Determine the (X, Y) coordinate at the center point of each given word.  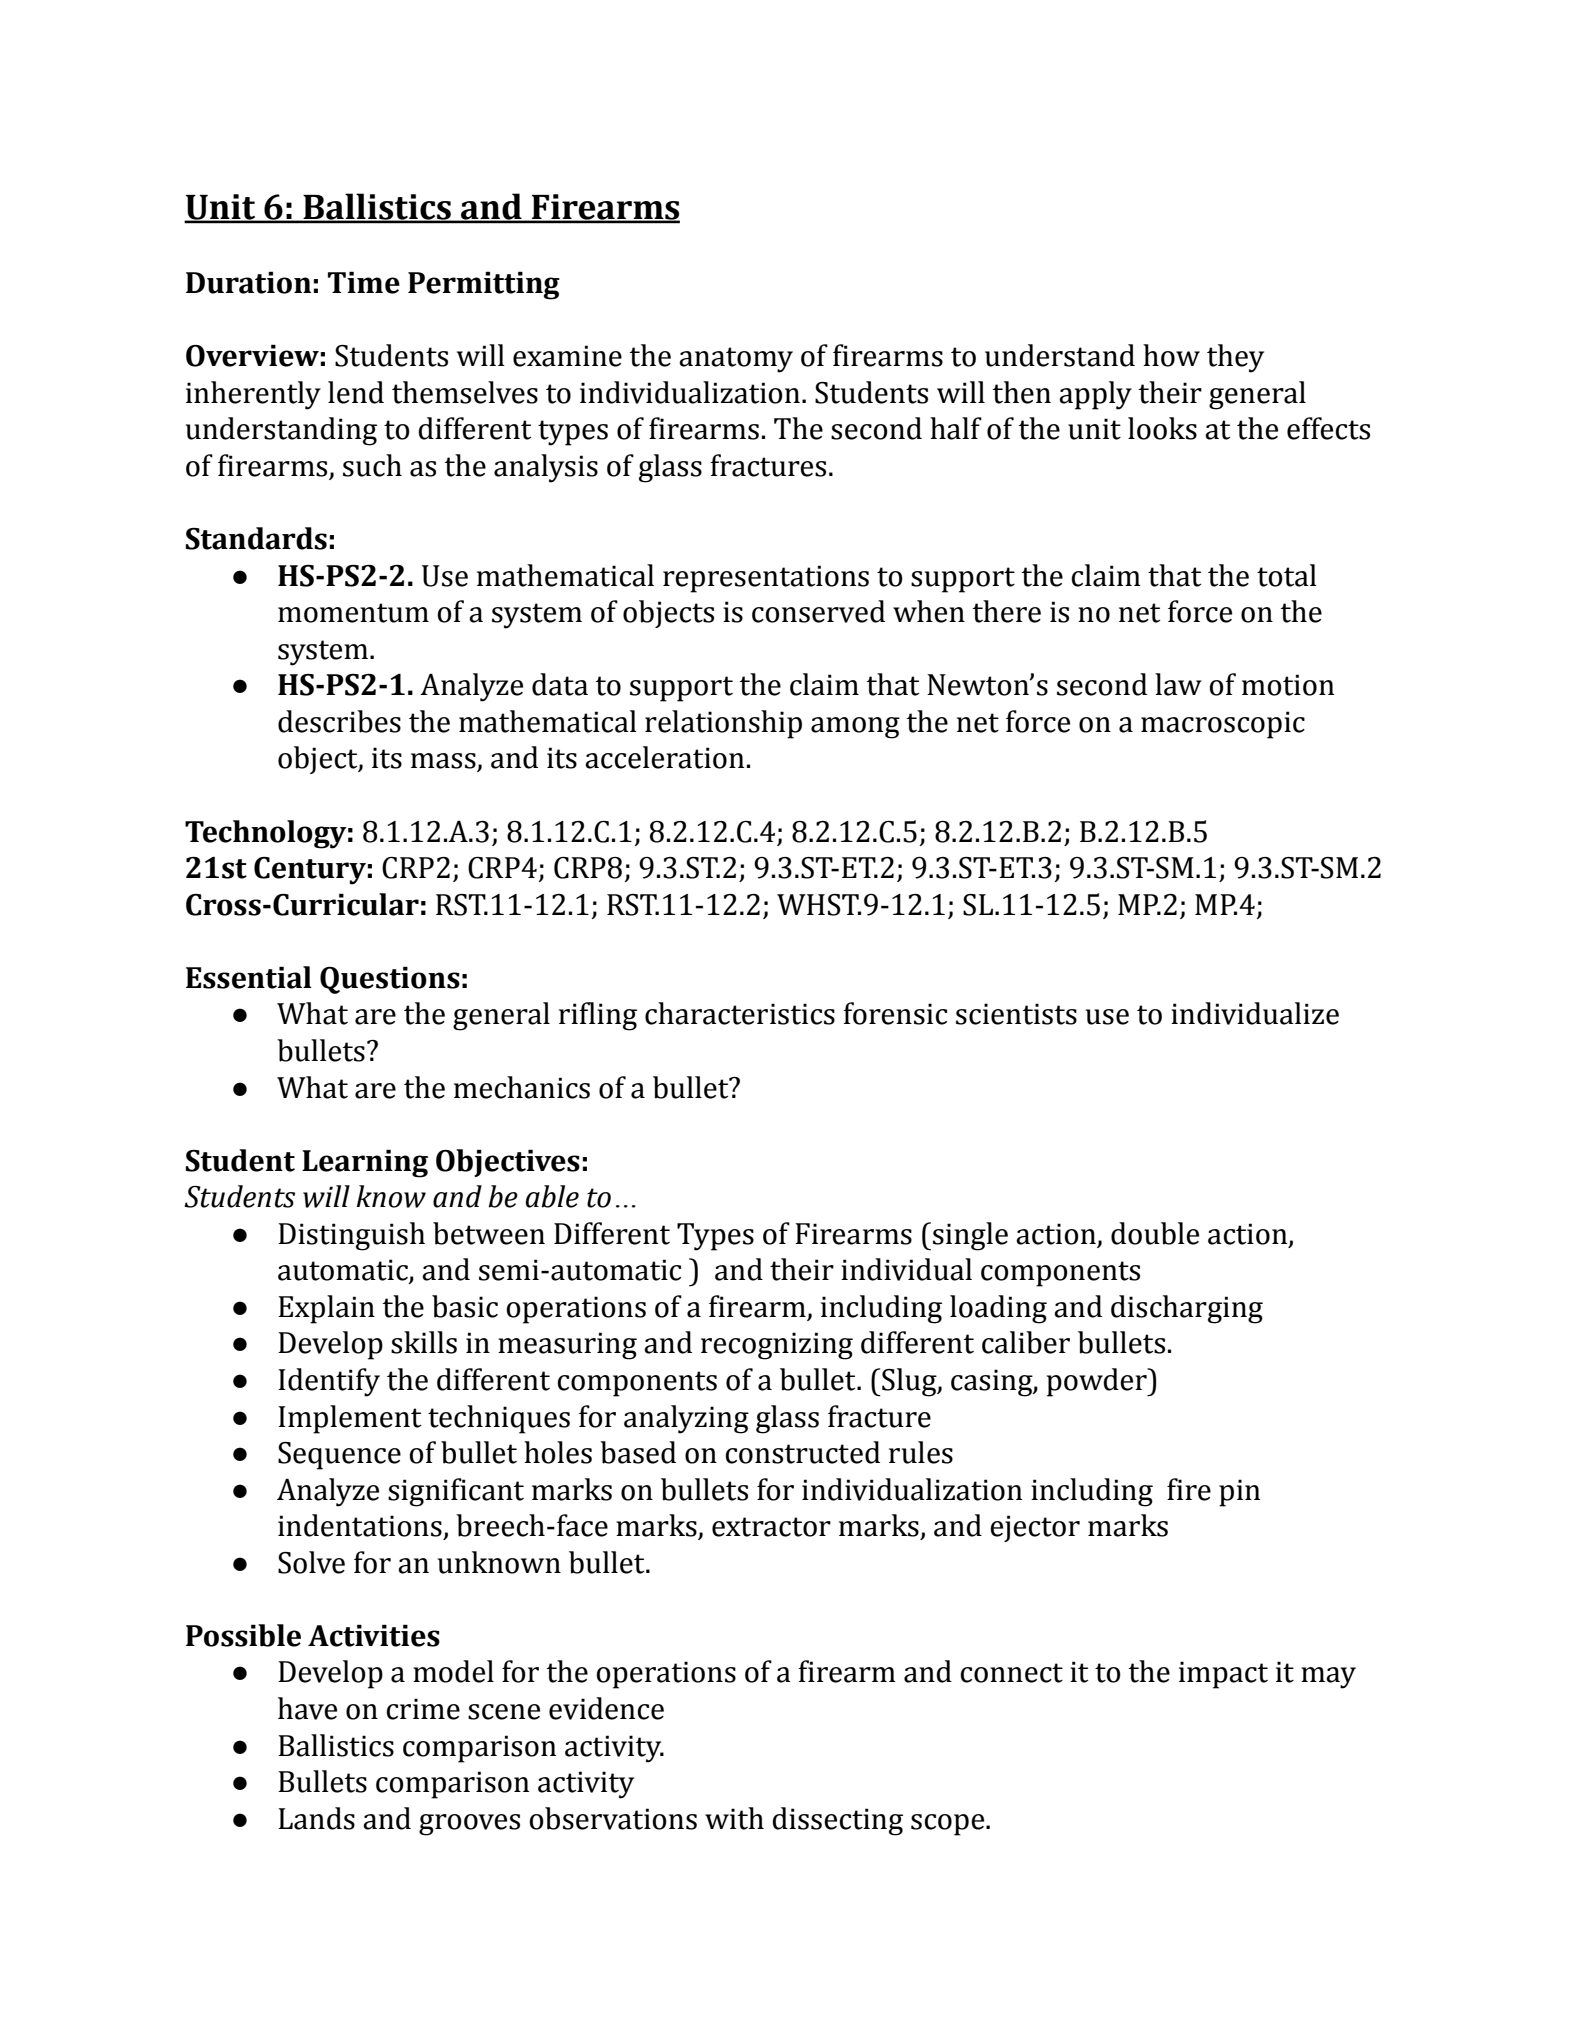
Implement (349, 1419)
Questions (390, 980)
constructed (802, 1452)
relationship (723, 724)
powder (1098, 1382)
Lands (316, 1818)
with (734, 1818)
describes (339, 721)
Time (364, 282)
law (1178, 684)
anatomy (736, 360)
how (1171, 355)
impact (1223, 1675)
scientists (1016, 1014)
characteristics (740, 1013)
